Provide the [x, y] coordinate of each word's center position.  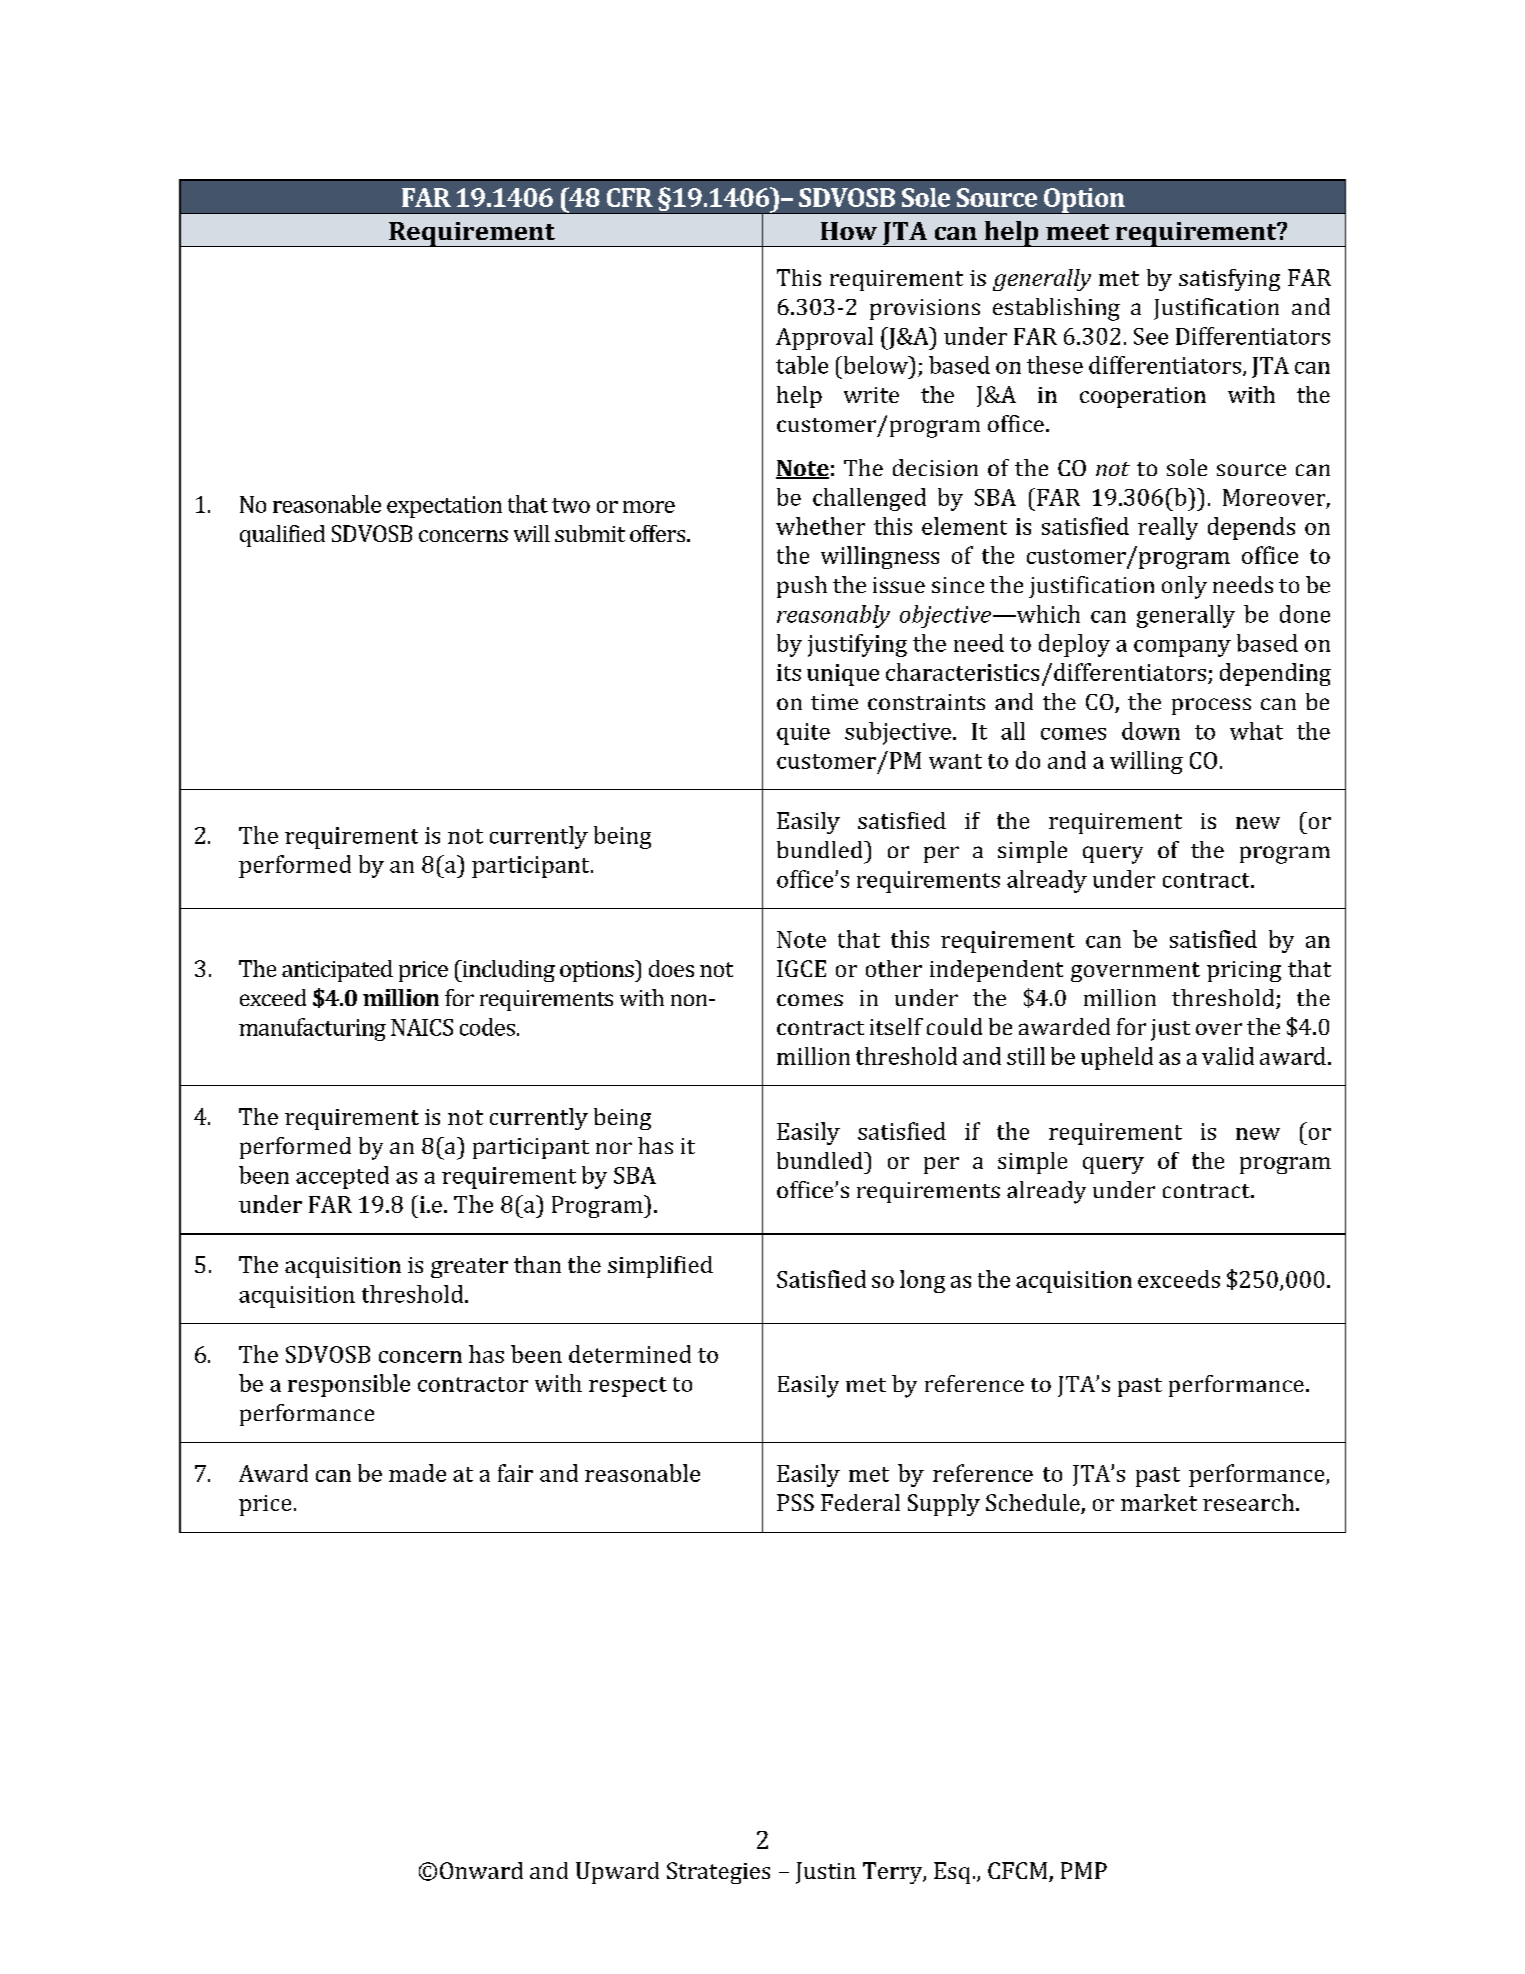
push [802, 587]
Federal [860, 1502]
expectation [444, 507]
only [1184, 587]
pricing [1244, 971]
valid [1228, 1056]
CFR [630, 197]
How [849, 231]
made [417, 1473]
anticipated [337, 971]
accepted [342, 1177]
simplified [660, 1267]
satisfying [1229, 280]
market [1159, 1502]
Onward [481, 1870]
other [894, 968]
